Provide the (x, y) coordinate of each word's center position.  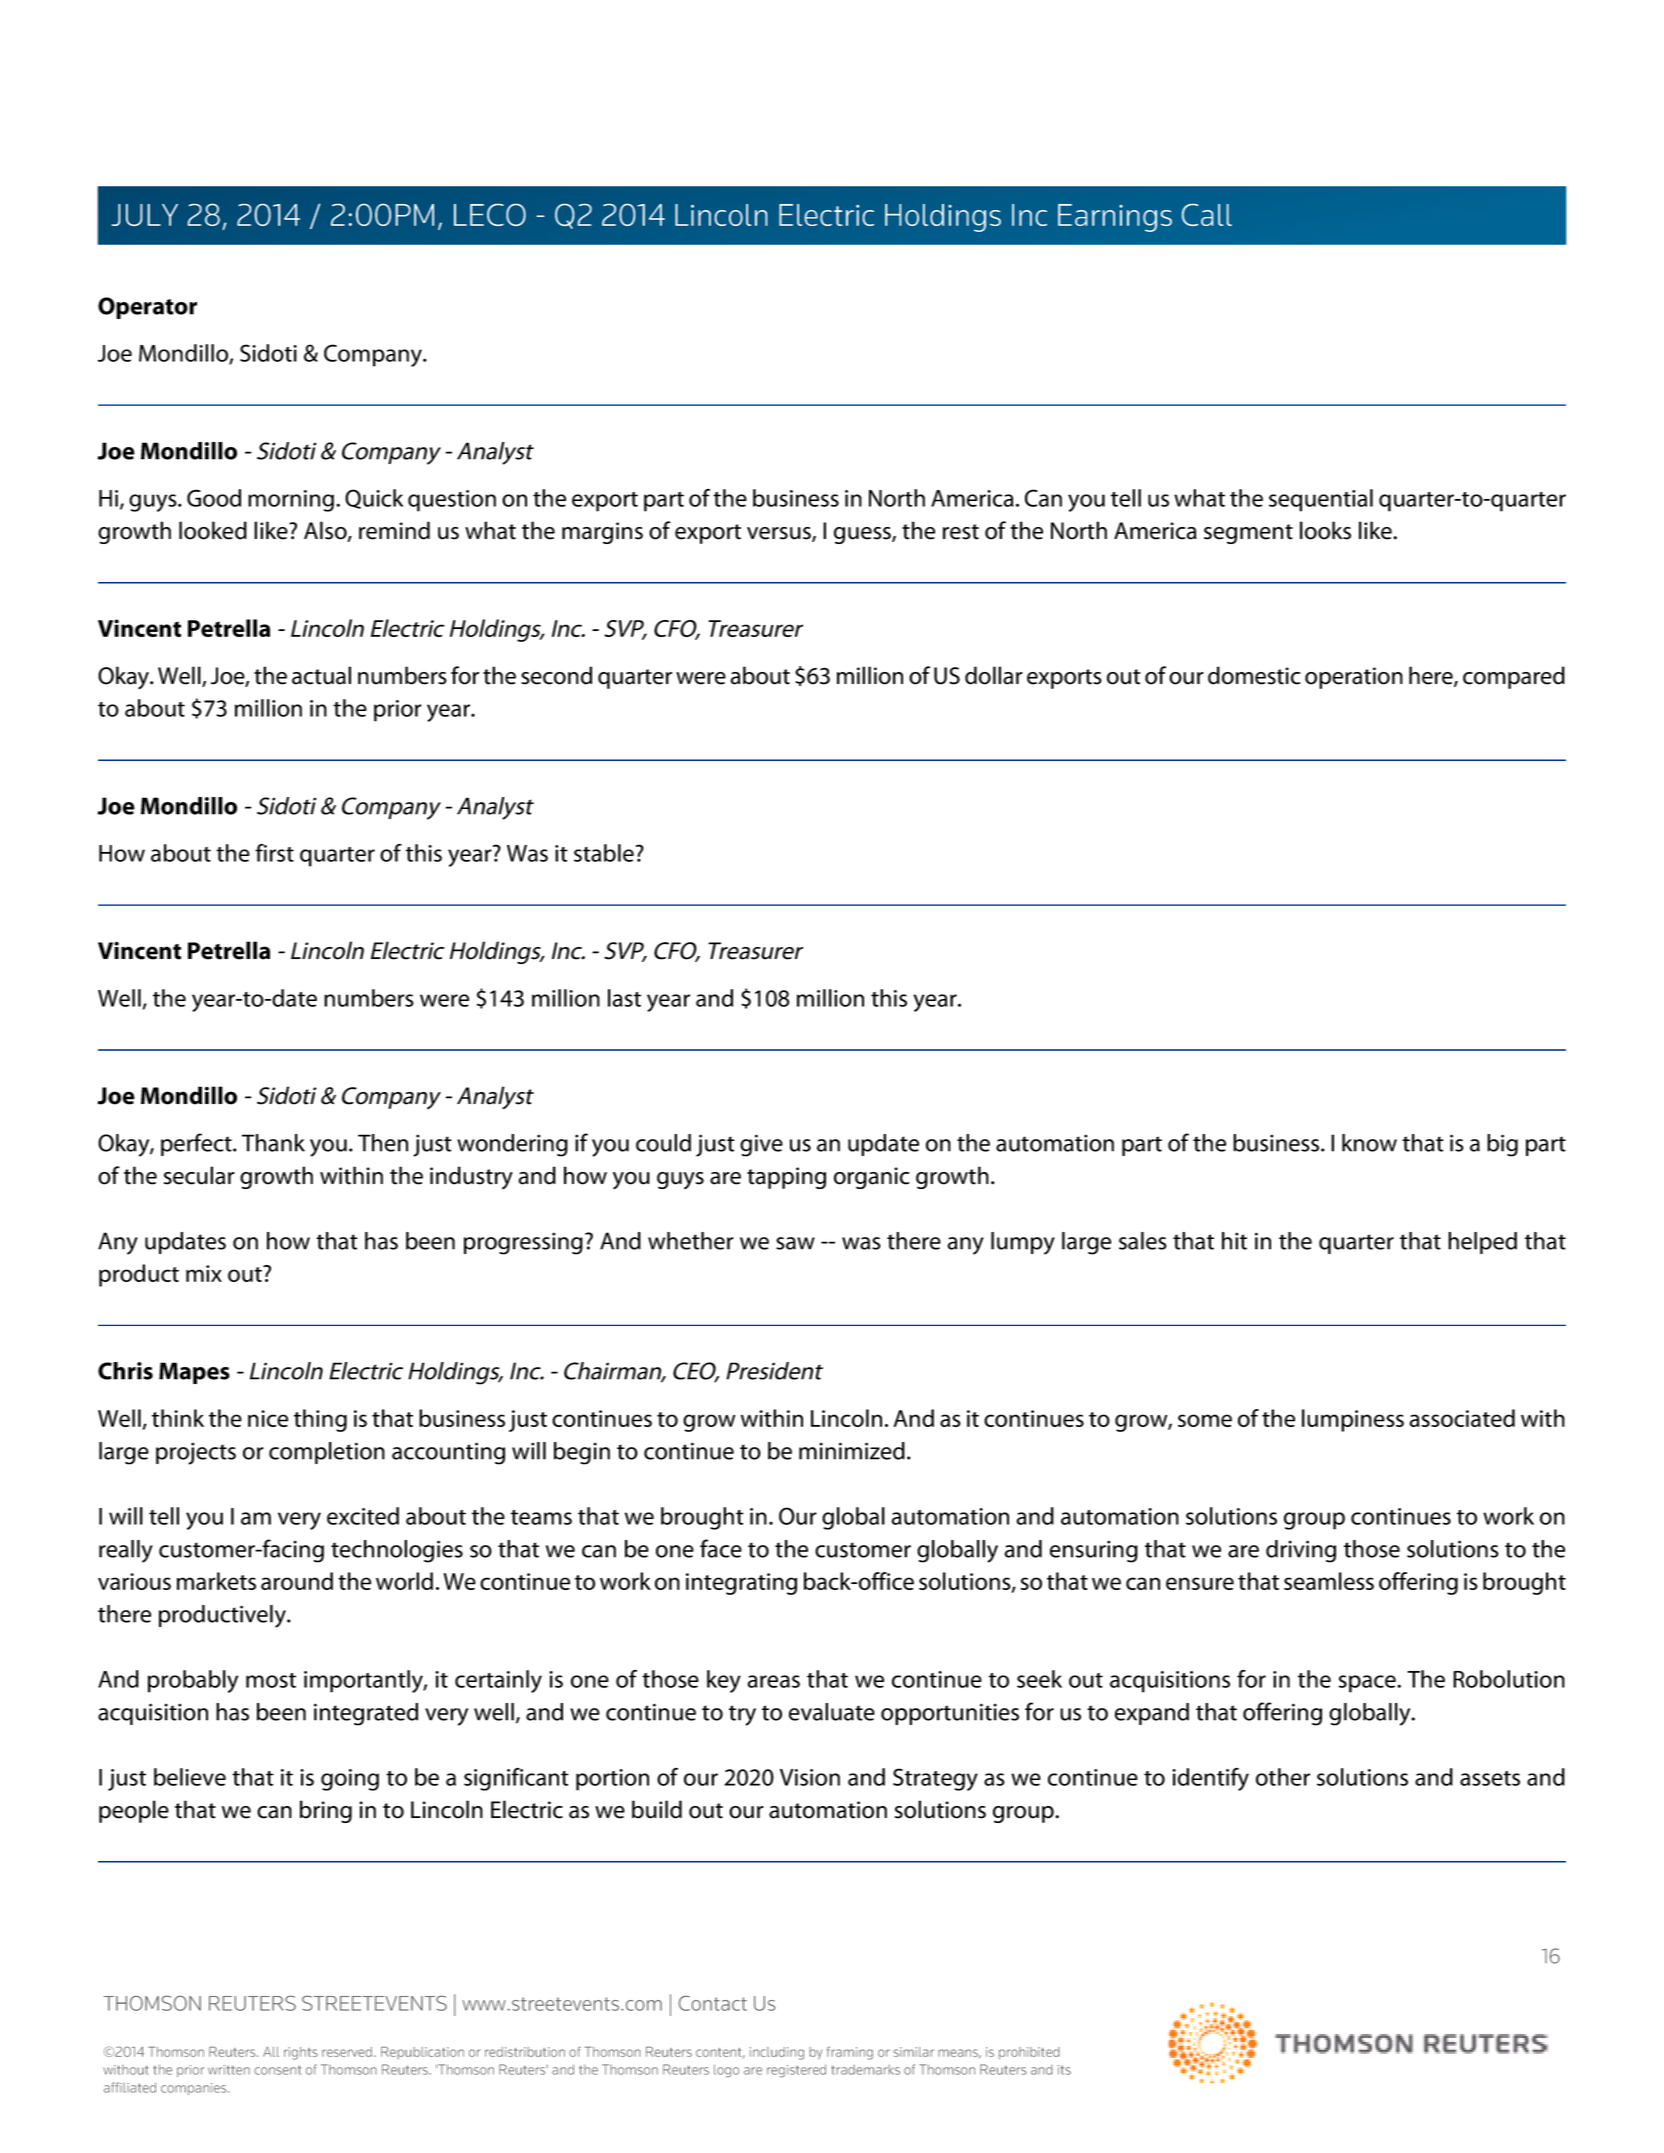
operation (1354, 678)
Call (1207, 215)
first (274, 853)
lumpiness (1353, 1420)
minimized (852, 1451)
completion (327, 1453)
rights (301, 2053)
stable (604, 853)
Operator (147, 308)
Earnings (1115, 218)
